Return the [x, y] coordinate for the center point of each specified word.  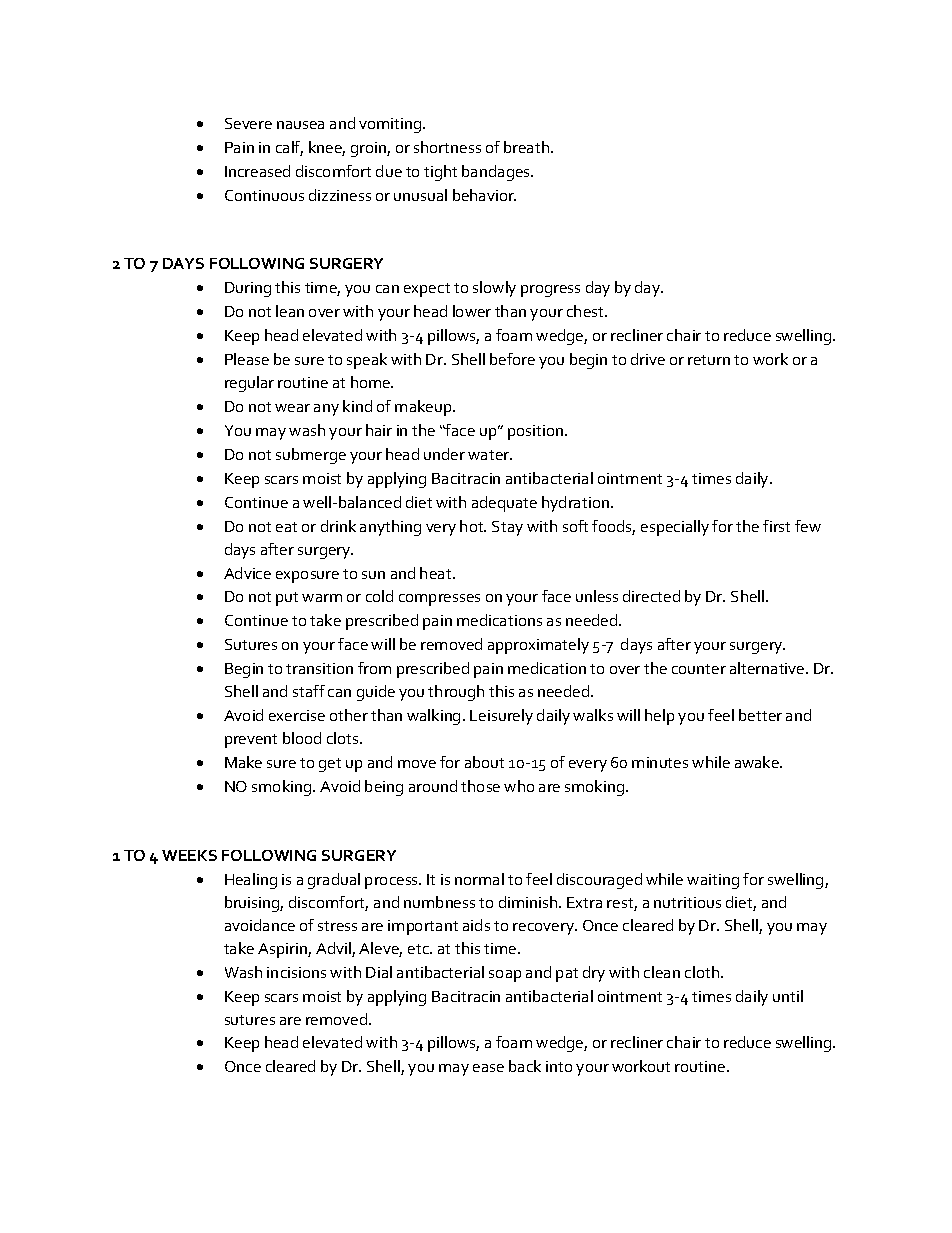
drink [338, 526]
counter [699, 669]
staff [309, 691]
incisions [296, 972]
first [776, 526]
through [456, 693]
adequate [504, 504]
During [248, 289]
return [709, 360]
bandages [497, 173]
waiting [713, 881]
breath [528, 147]
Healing [251, 881]
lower [472, 311]
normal [479, 879]
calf [289, 148]
